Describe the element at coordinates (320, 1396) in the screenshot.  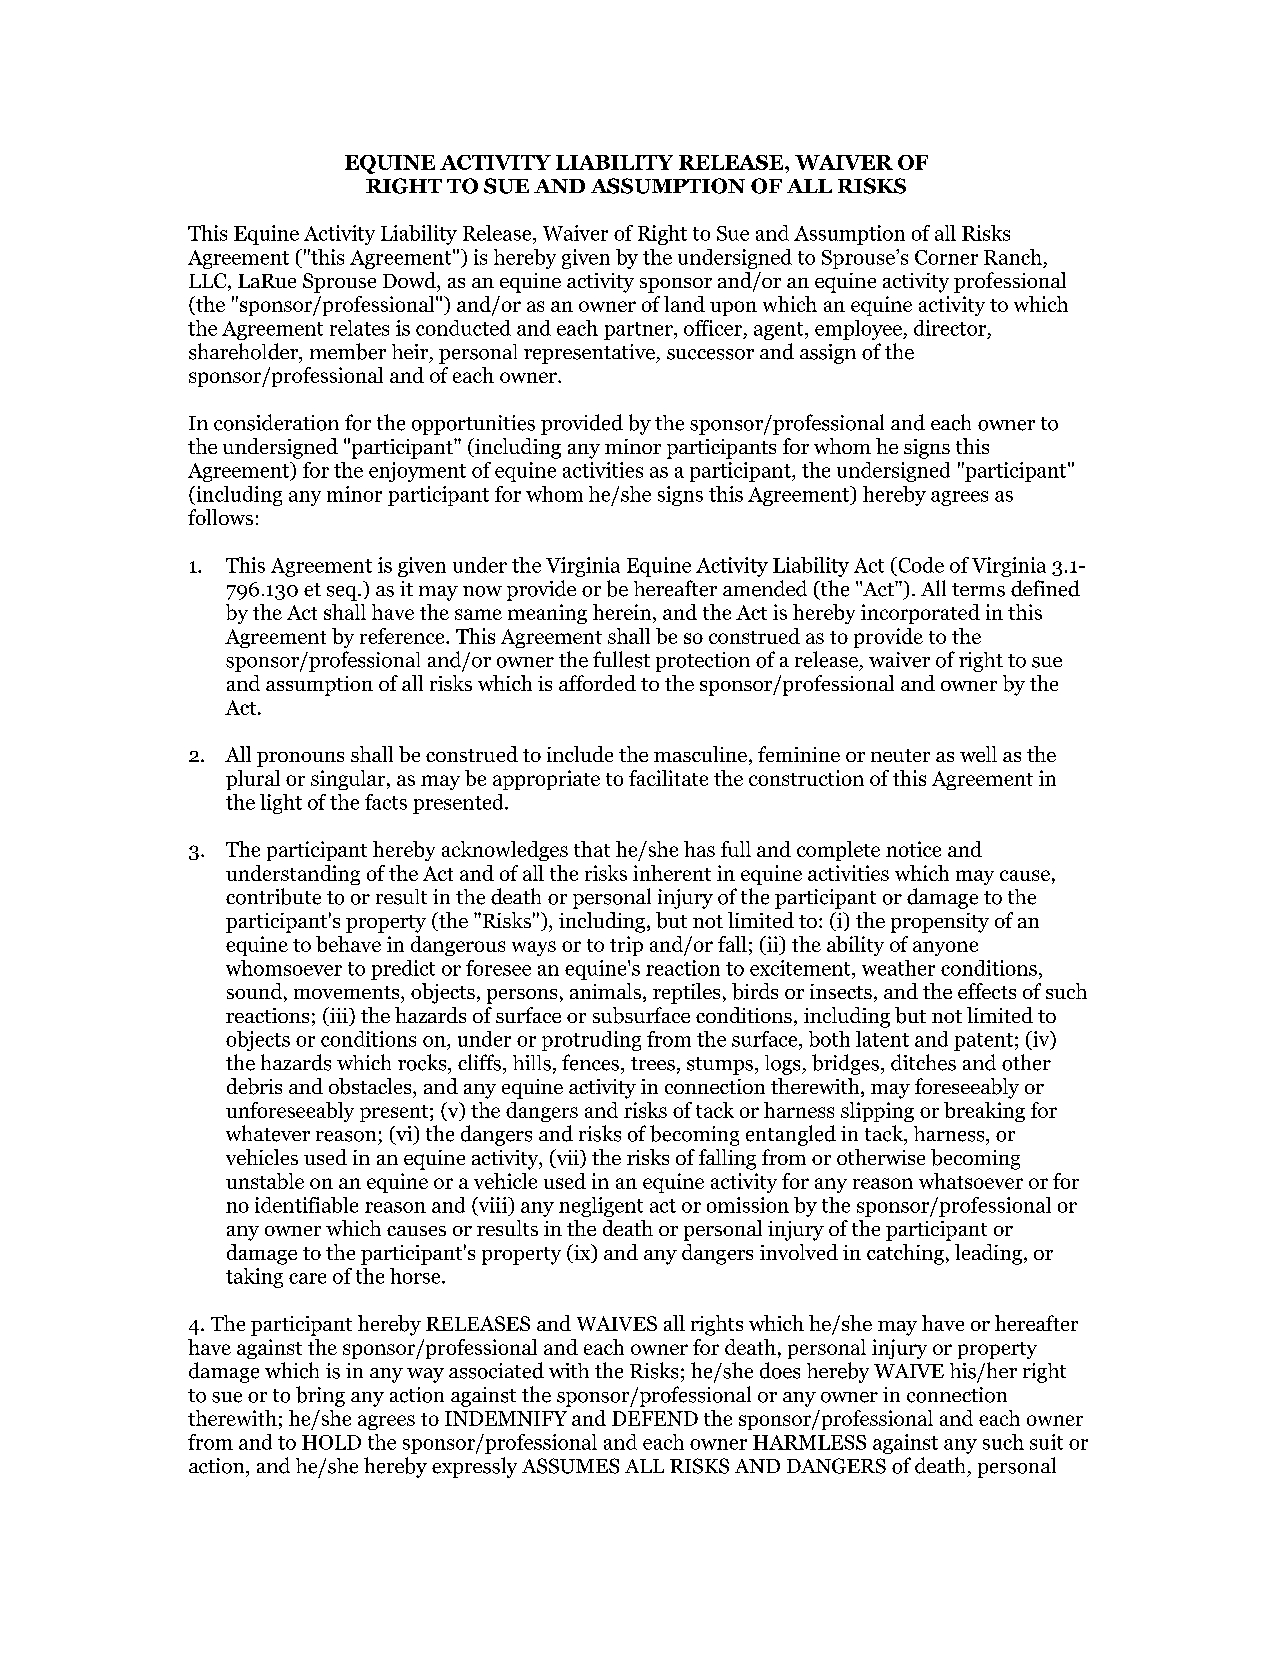
I see `bring` at that location.
